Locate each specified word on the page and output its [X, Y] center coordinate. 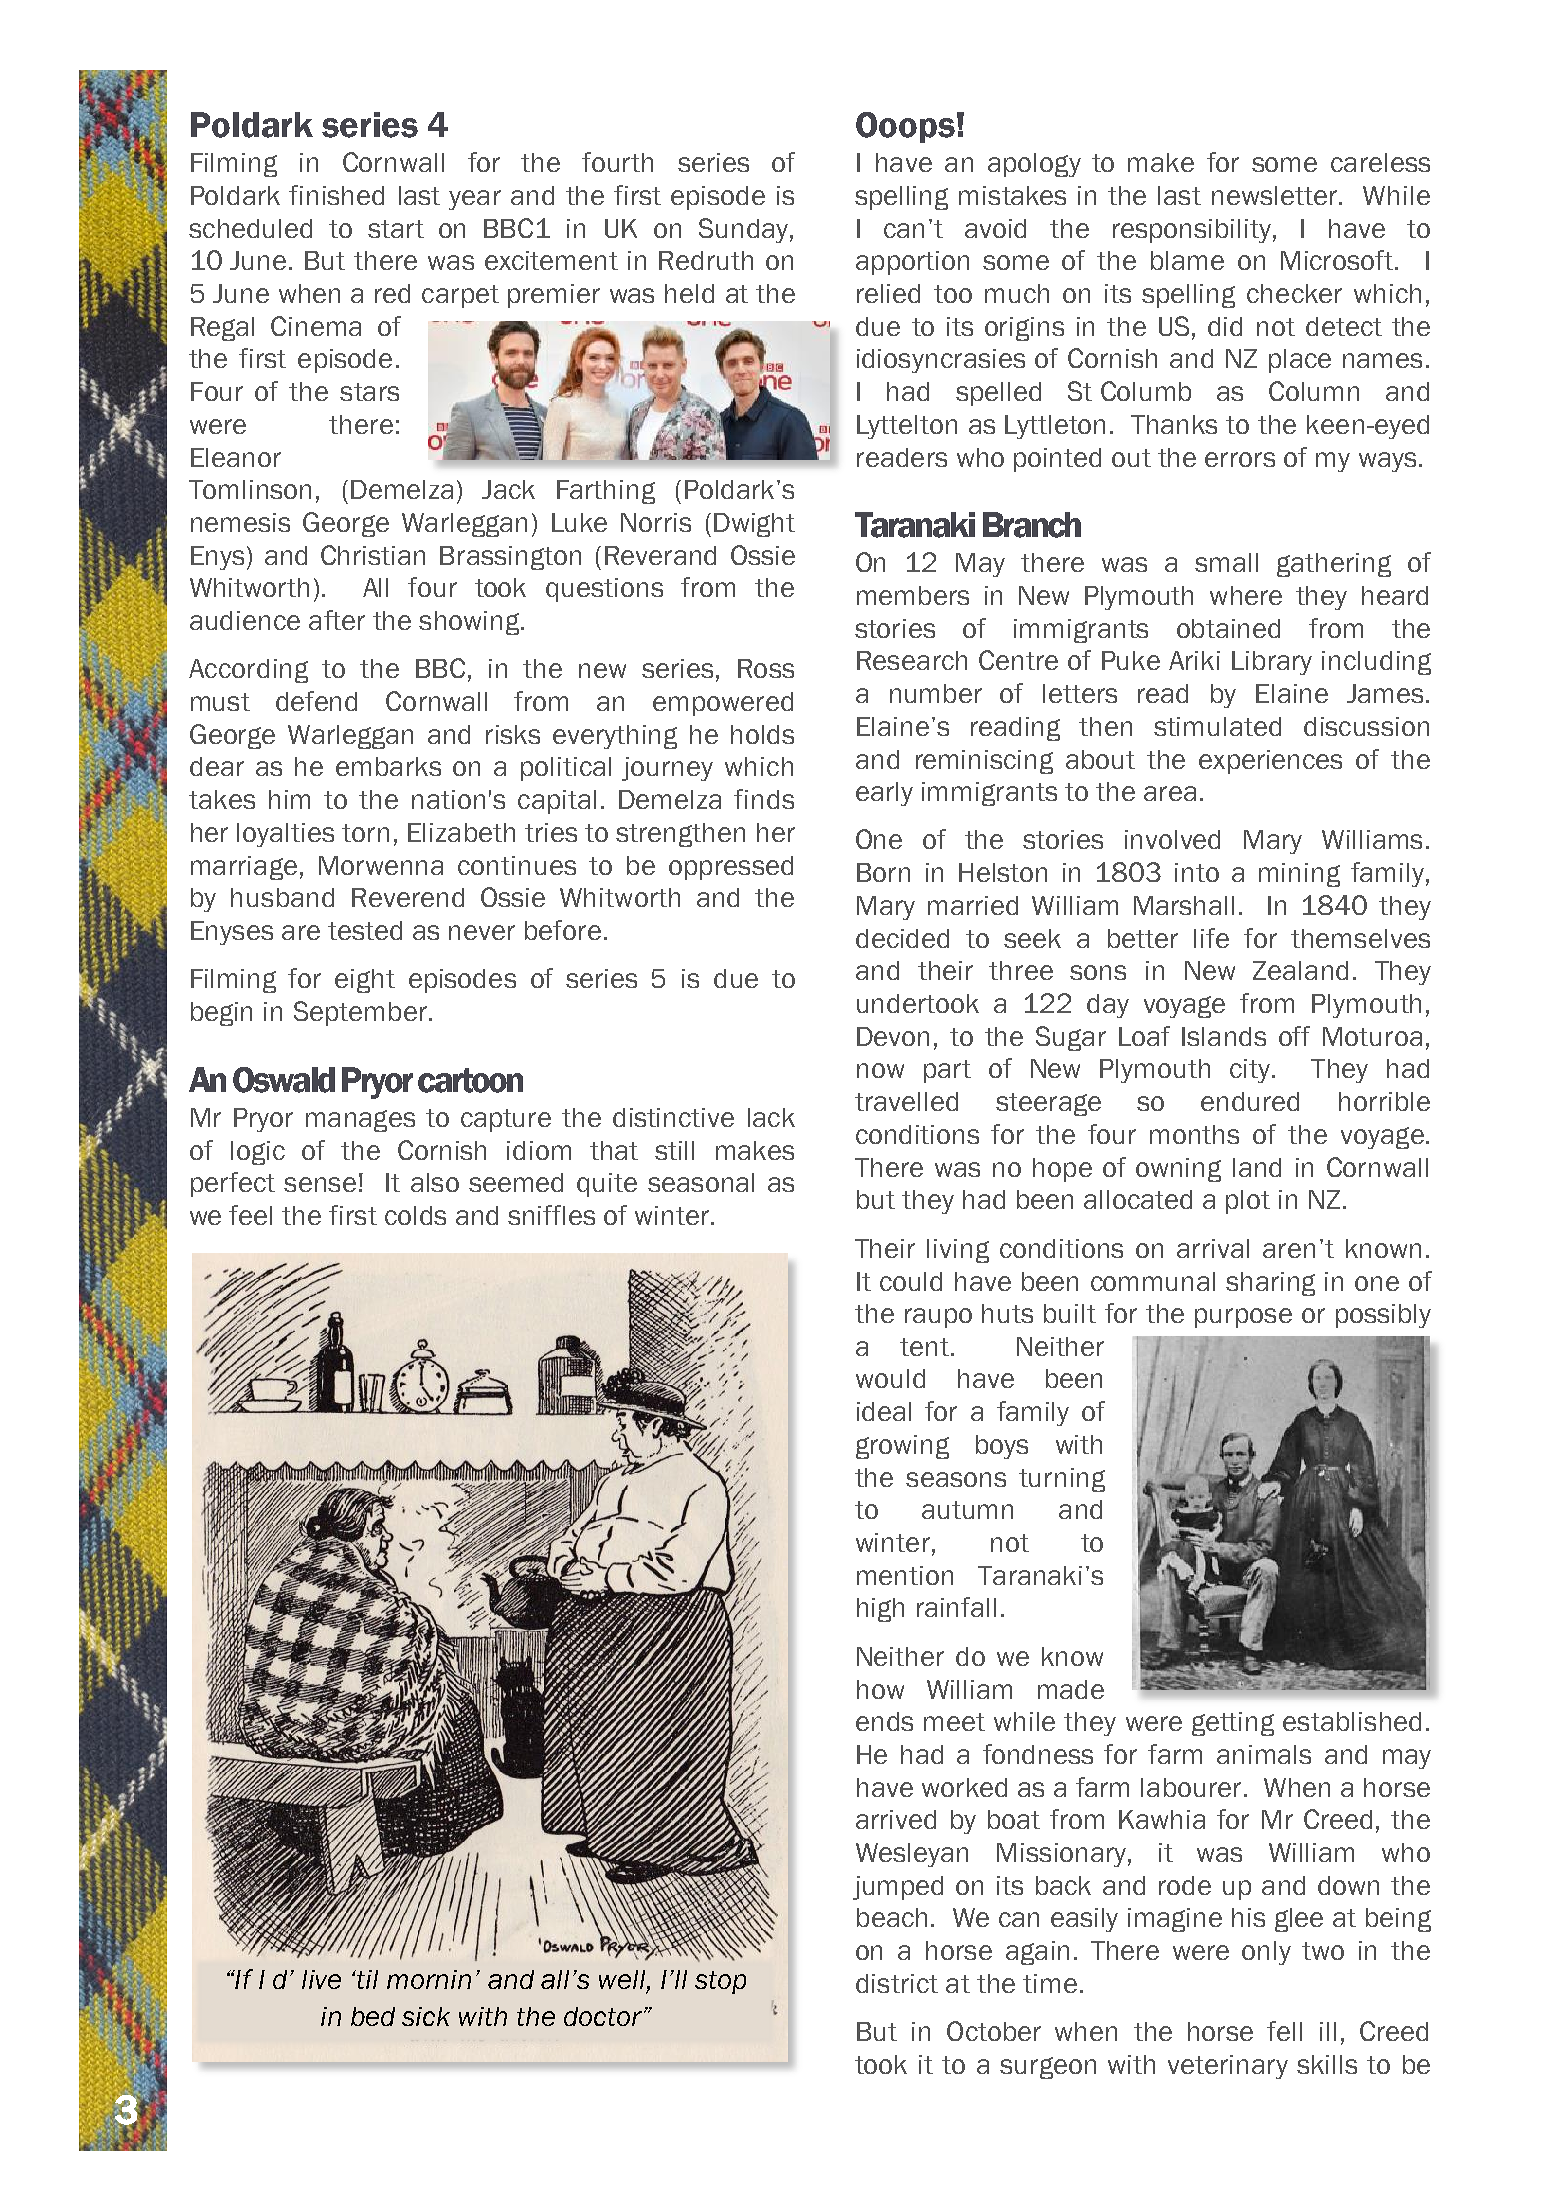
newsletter [1276, 195]
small [1226, 562]
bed [373, 2016]
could [911, 1281]
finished [336, 195]
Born [883, 872]
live [321, 1979]
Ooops [905, 127]
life [1211, 938]
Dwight [754, 525]
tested [365, 930]
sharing [1270, 1284]
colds [415, 1215]
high [880, 1610]
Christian [373, 555]
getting [1233, 1724]
